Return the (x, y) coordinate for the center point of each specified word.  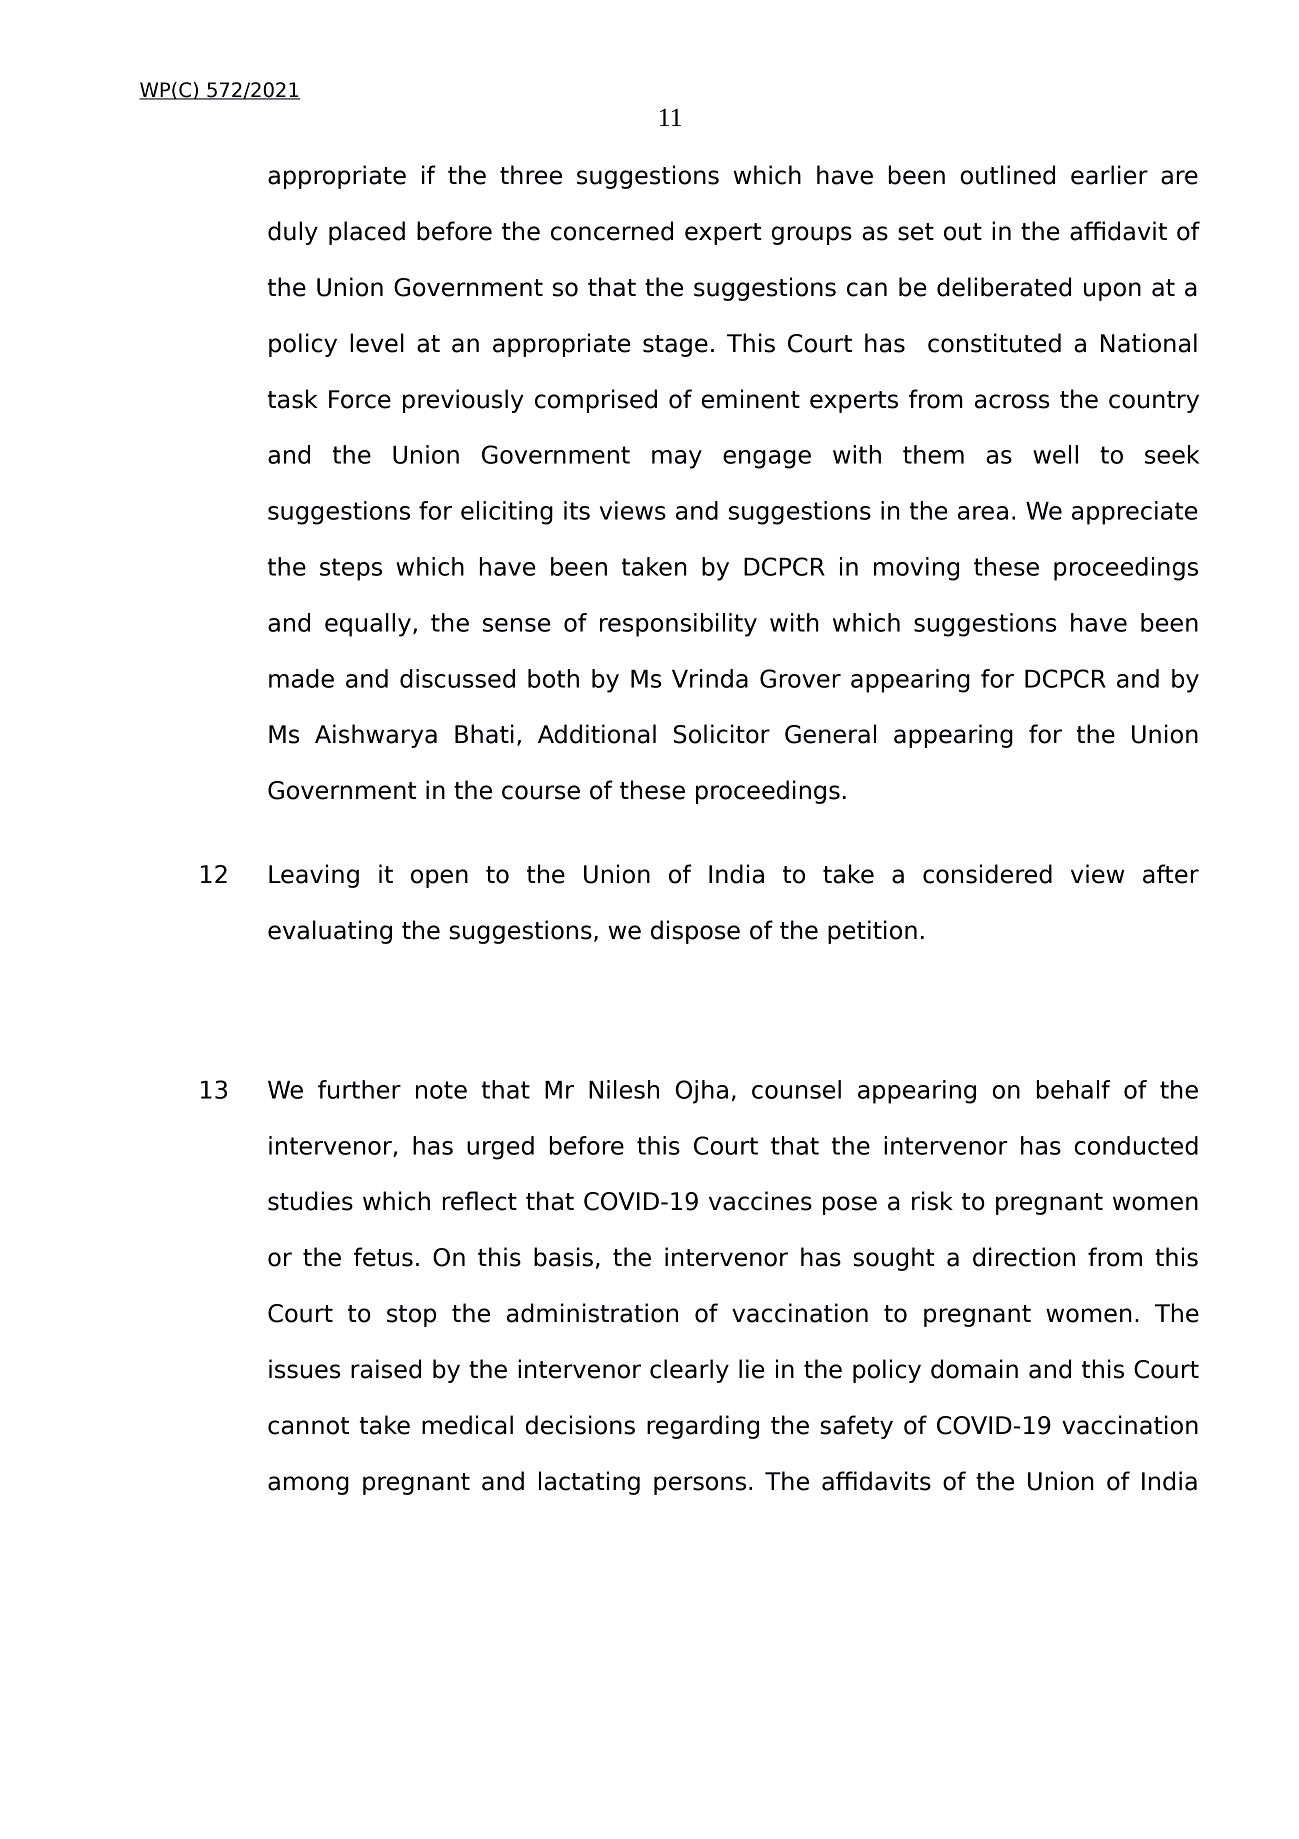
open (439, 878)
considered (987, 874)
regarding (703, 1427)
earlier (1109, 175)
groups (812, 235)
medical (467, 1425)
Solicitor (722, 734)
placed (367, 233)
